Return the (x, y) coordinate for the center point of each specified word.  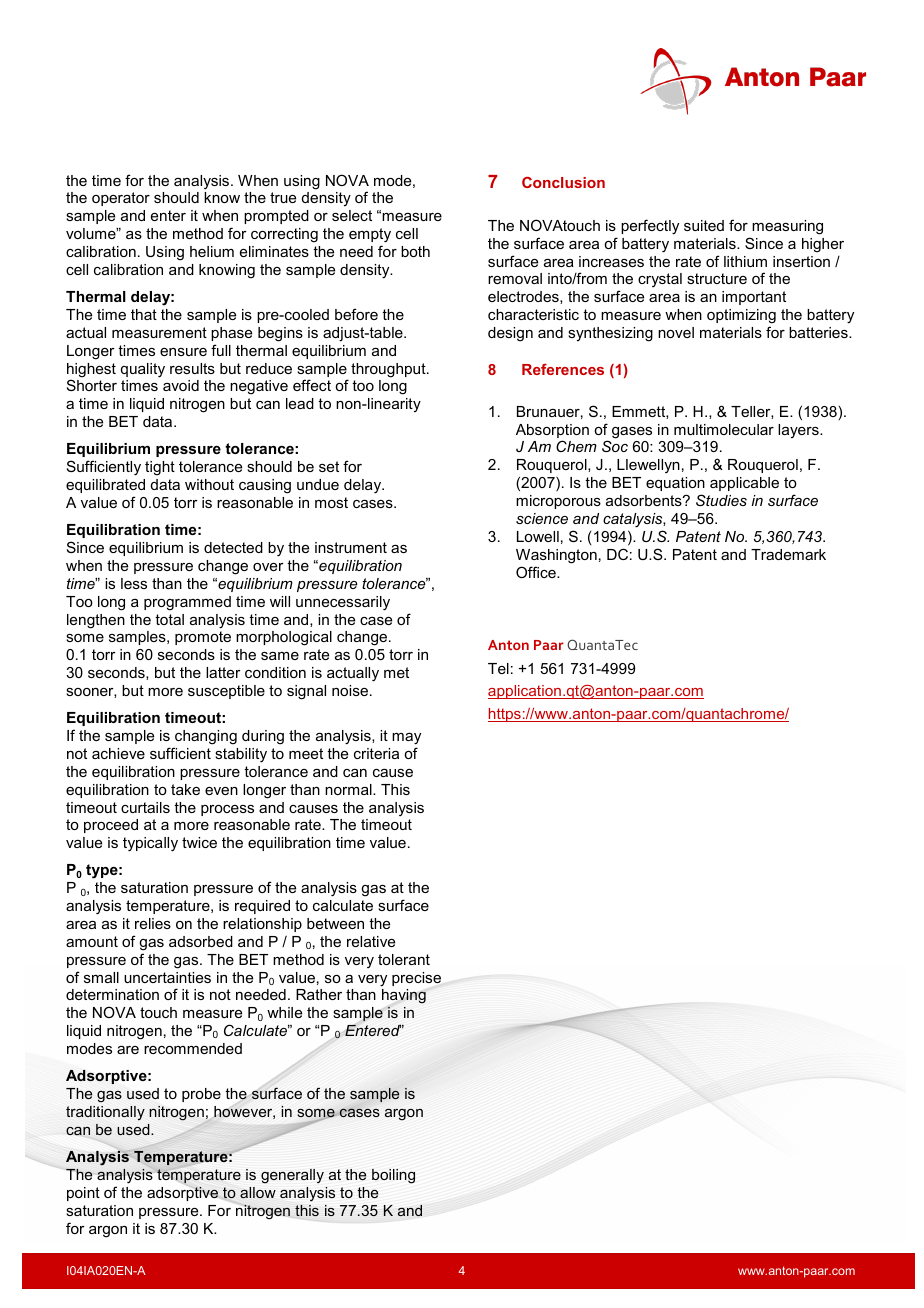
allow (258, 1192)
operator (121, 199)
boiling (393, 1176)
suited (704, 225)
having (404, 998)
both (415, 251)
